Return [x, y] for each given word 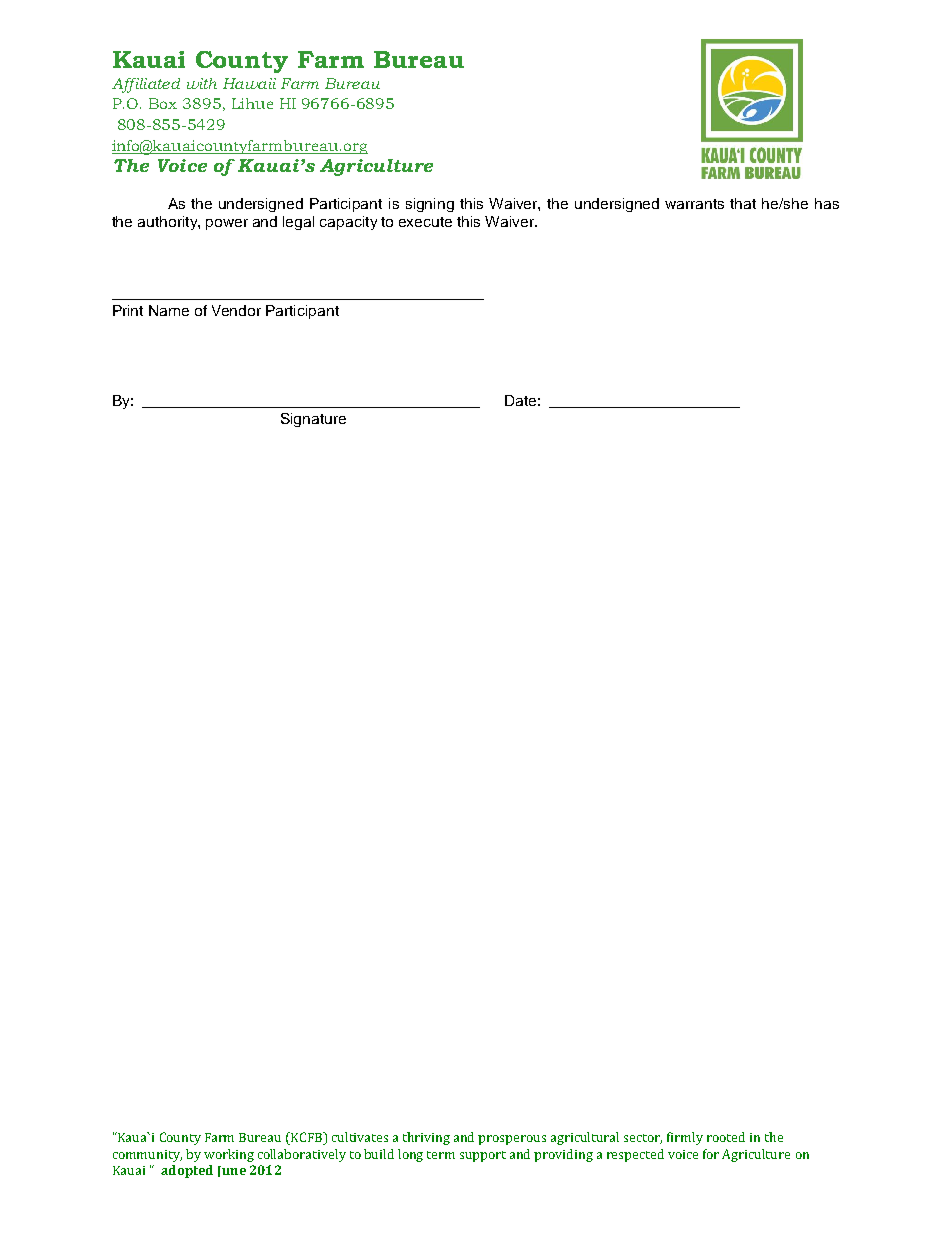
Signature [313, 420]
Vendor [236, 310]
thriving [426, 1138]
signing [430, 205]
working [229, 1155]
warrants [694, 204]
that [743, 203]
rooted [726, 1137]
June [232, 1171]
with [202, 83]
